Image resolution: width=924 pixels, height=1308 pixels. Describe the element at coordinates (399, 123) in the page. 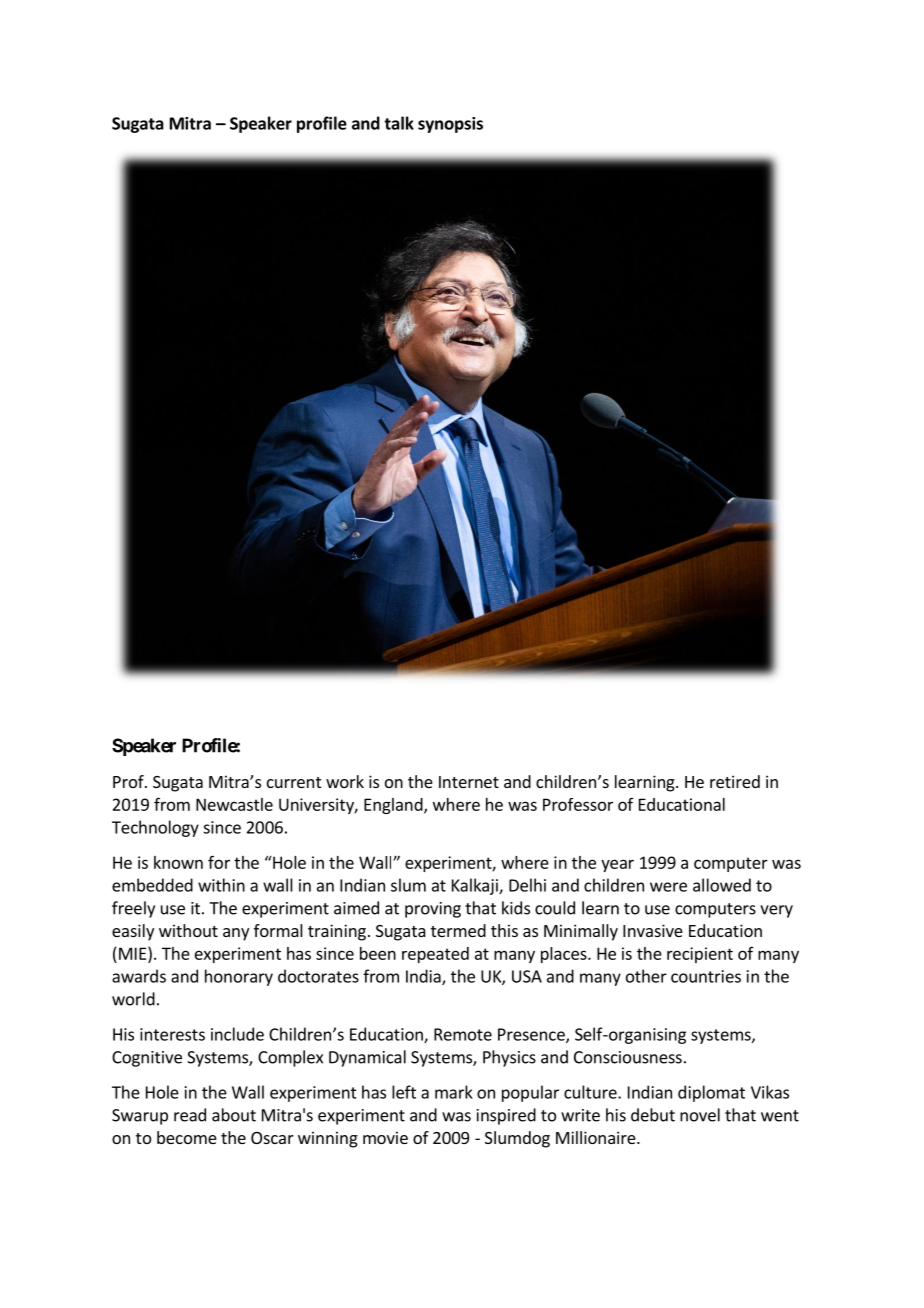

I see `talk` at that location.
